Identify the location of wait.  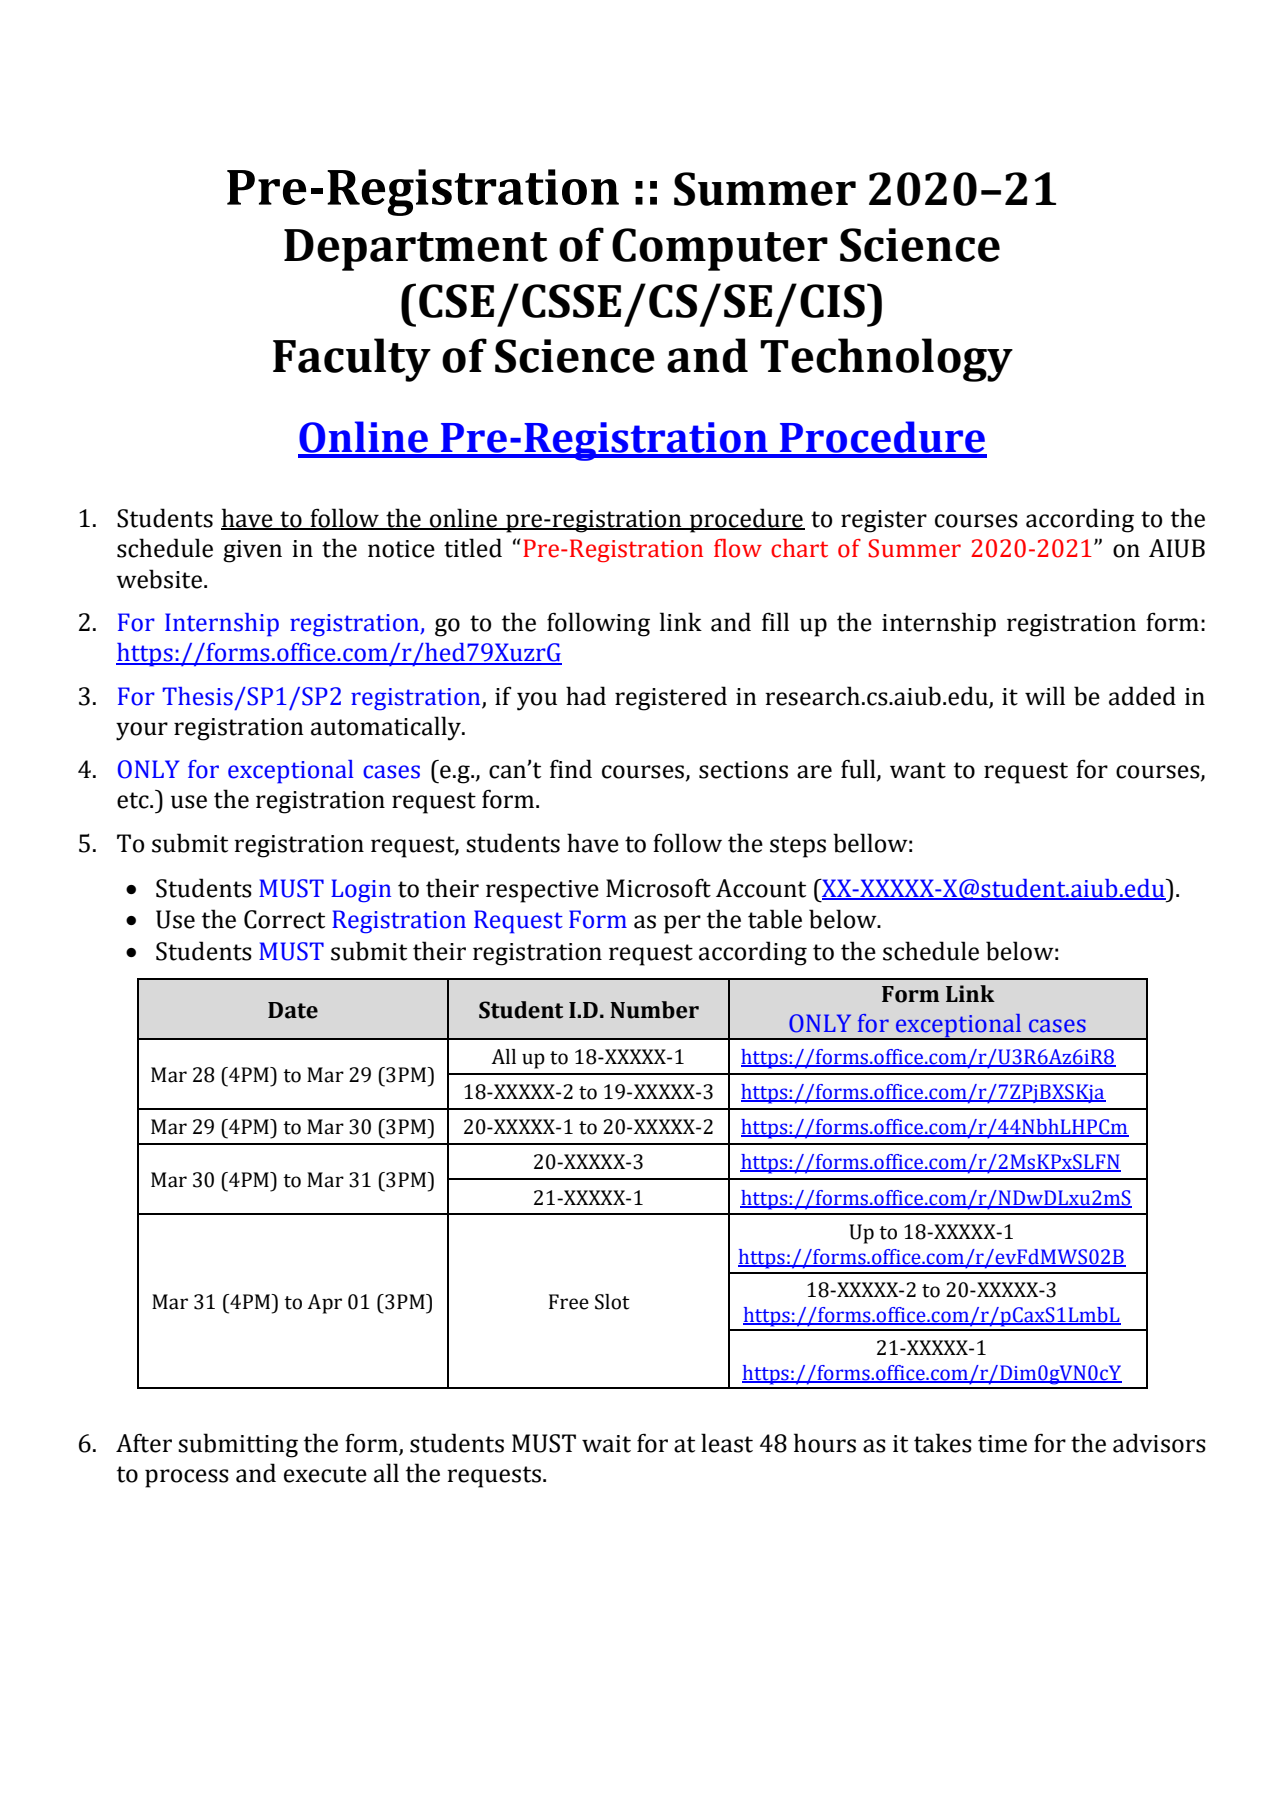
(606, 1444).
